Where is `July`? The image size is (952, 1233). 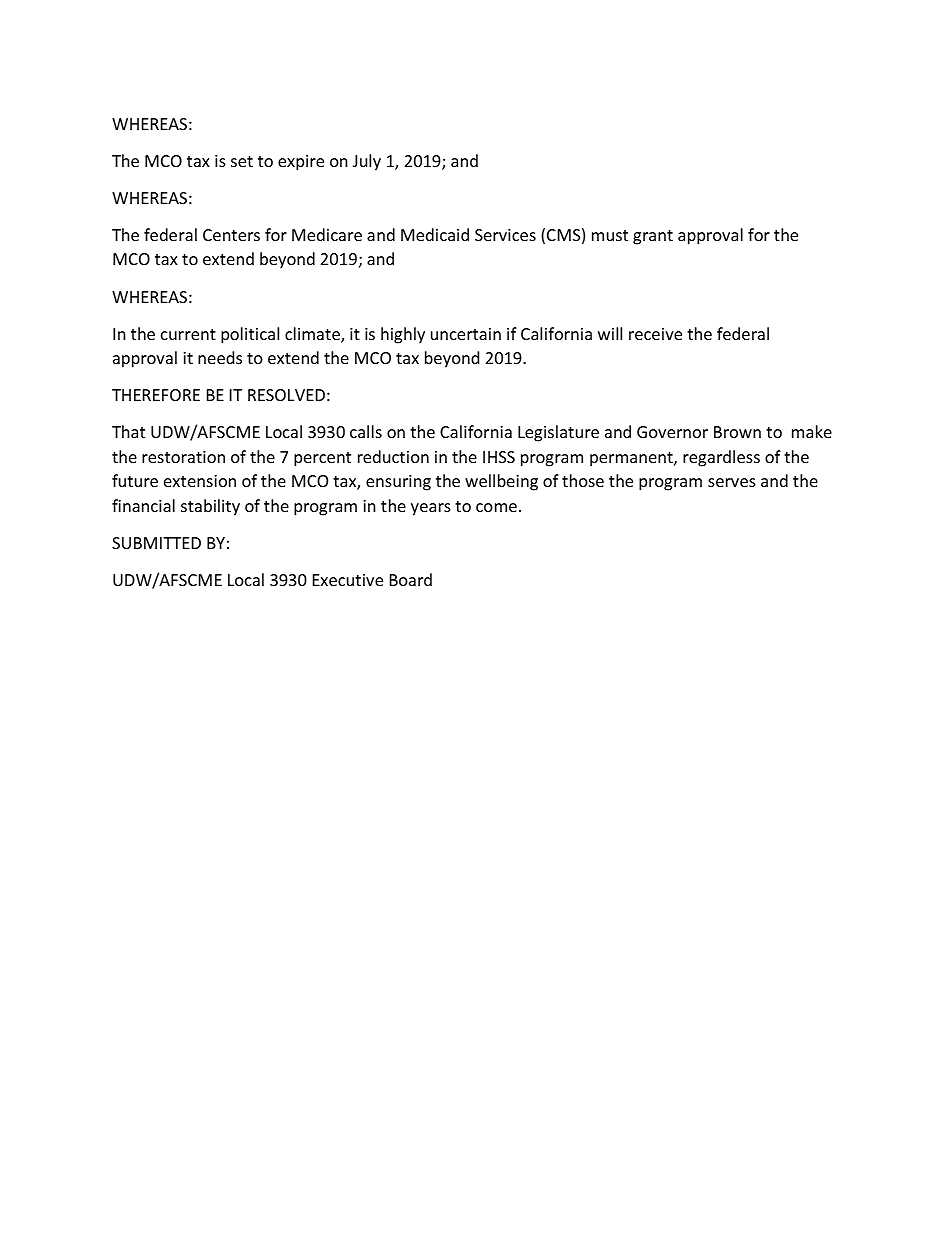
July is located at coordinates (367, 162).
